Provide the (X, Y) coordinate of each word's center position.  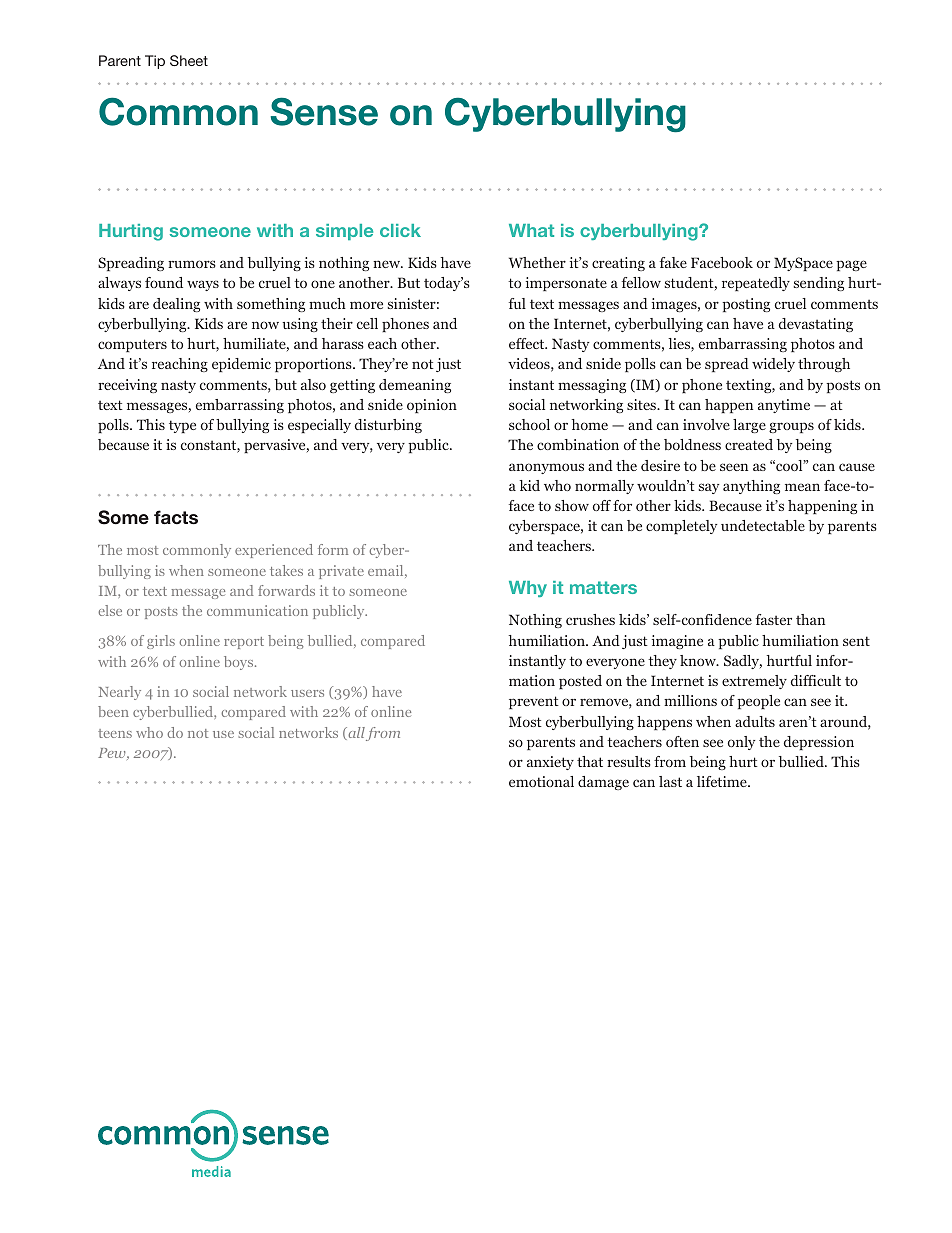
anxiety (550, 763)
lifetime (723, 781)
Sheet (189, 60)
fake (673, 262)
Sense (324, 111)
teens (115, 733)
